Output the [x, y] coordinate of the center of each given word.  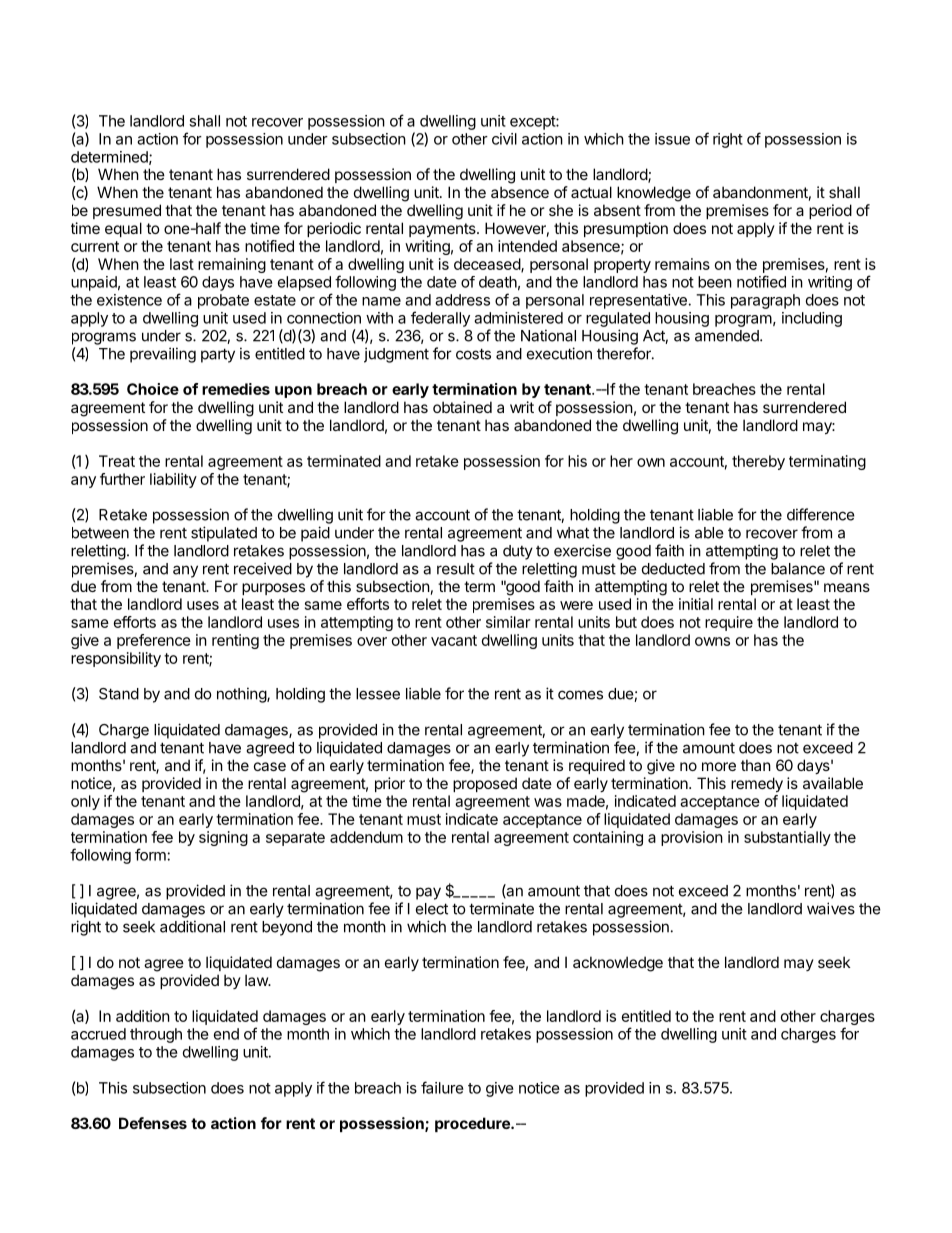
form [150, 854]
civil [504, 139]
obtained [462, 407]
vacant [454, 640]
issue [672, 139]
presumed [127, 211]
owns [712, 641]
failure [442, 1087]
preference [154, 641]
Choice [153, 389]
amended [728, 336]
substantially [787, 838]
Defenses [153, 1123]
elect [432, 909]
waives [831, 908]
